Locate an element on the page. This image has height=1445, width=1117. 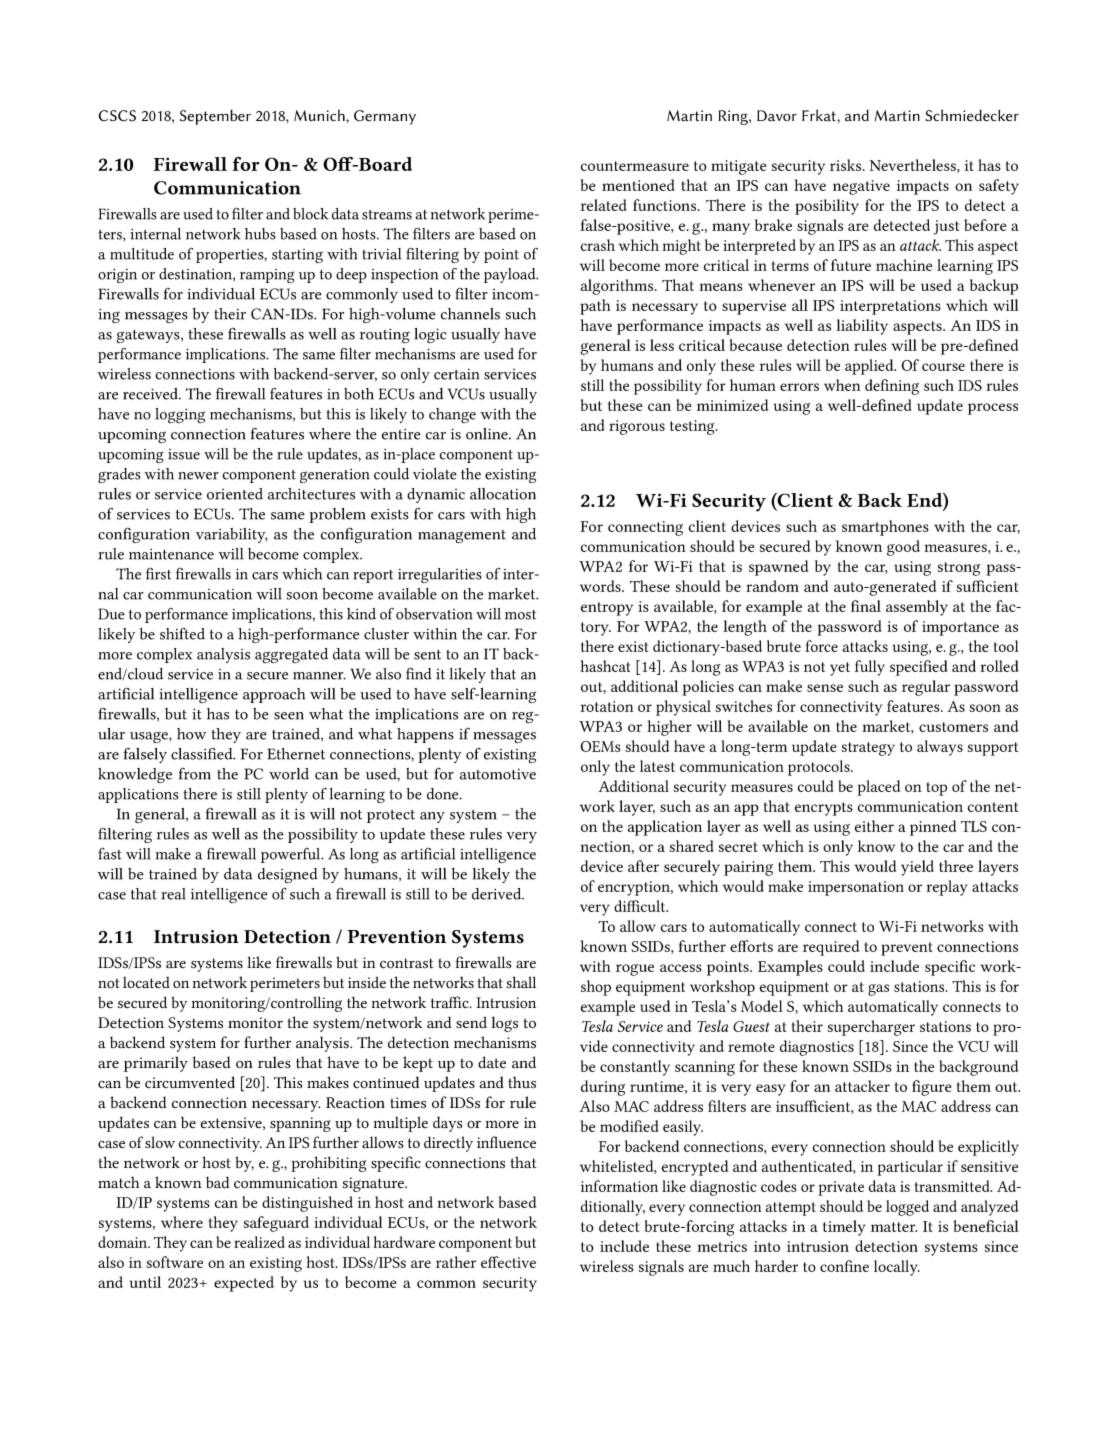
September is located at coordinates (215, 117).
